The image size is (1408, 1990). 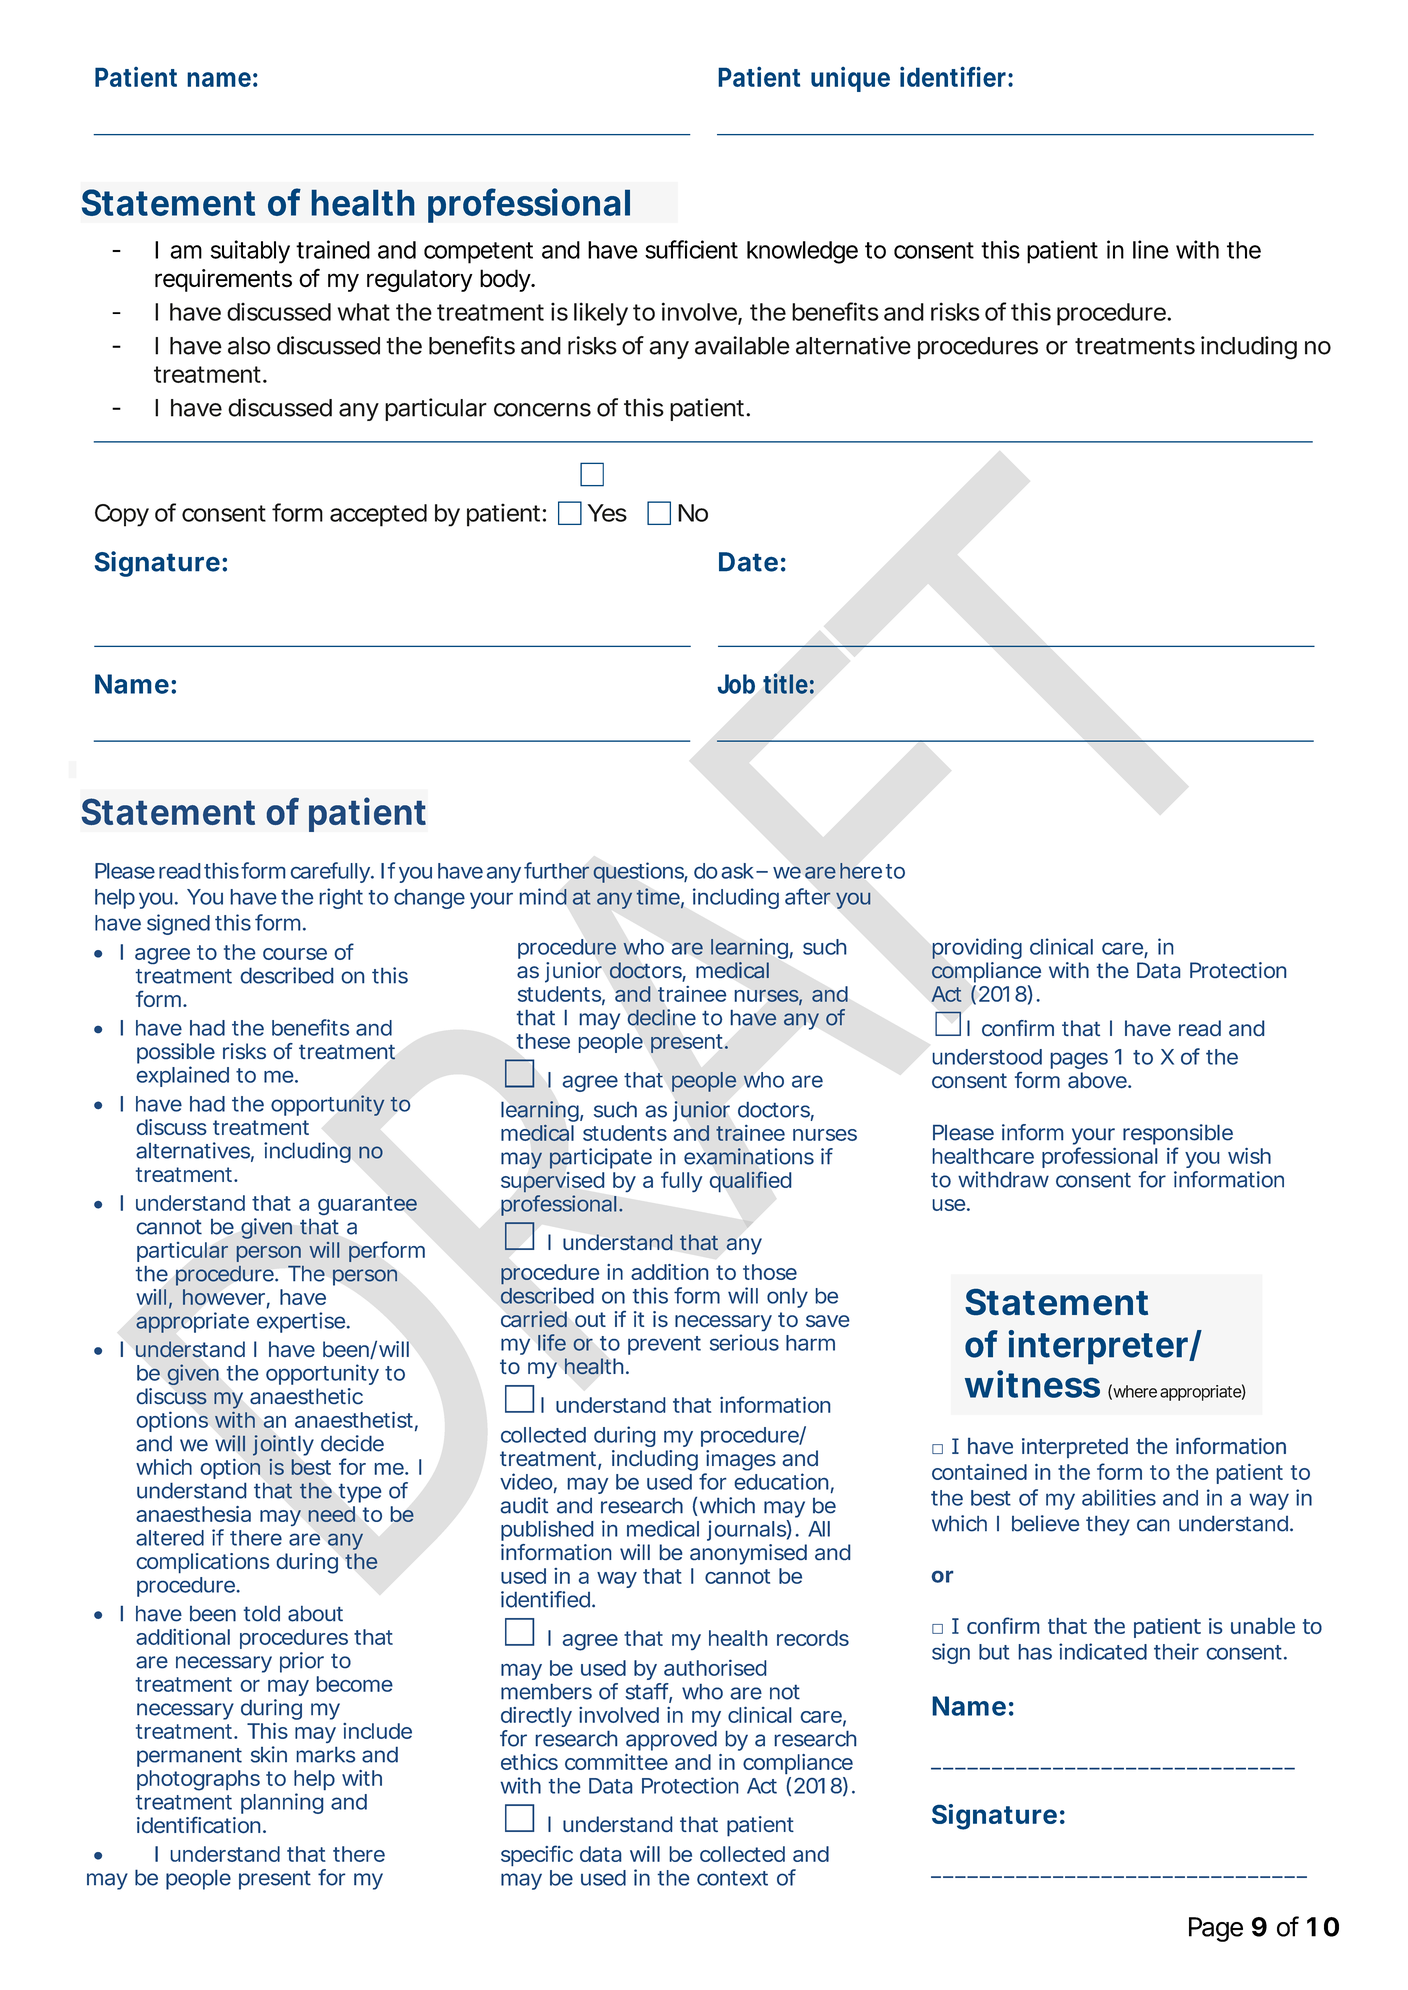 What do you see at coordinates (607, 513) in the page?
I see `Yes` at bounding box center [607, 513].
